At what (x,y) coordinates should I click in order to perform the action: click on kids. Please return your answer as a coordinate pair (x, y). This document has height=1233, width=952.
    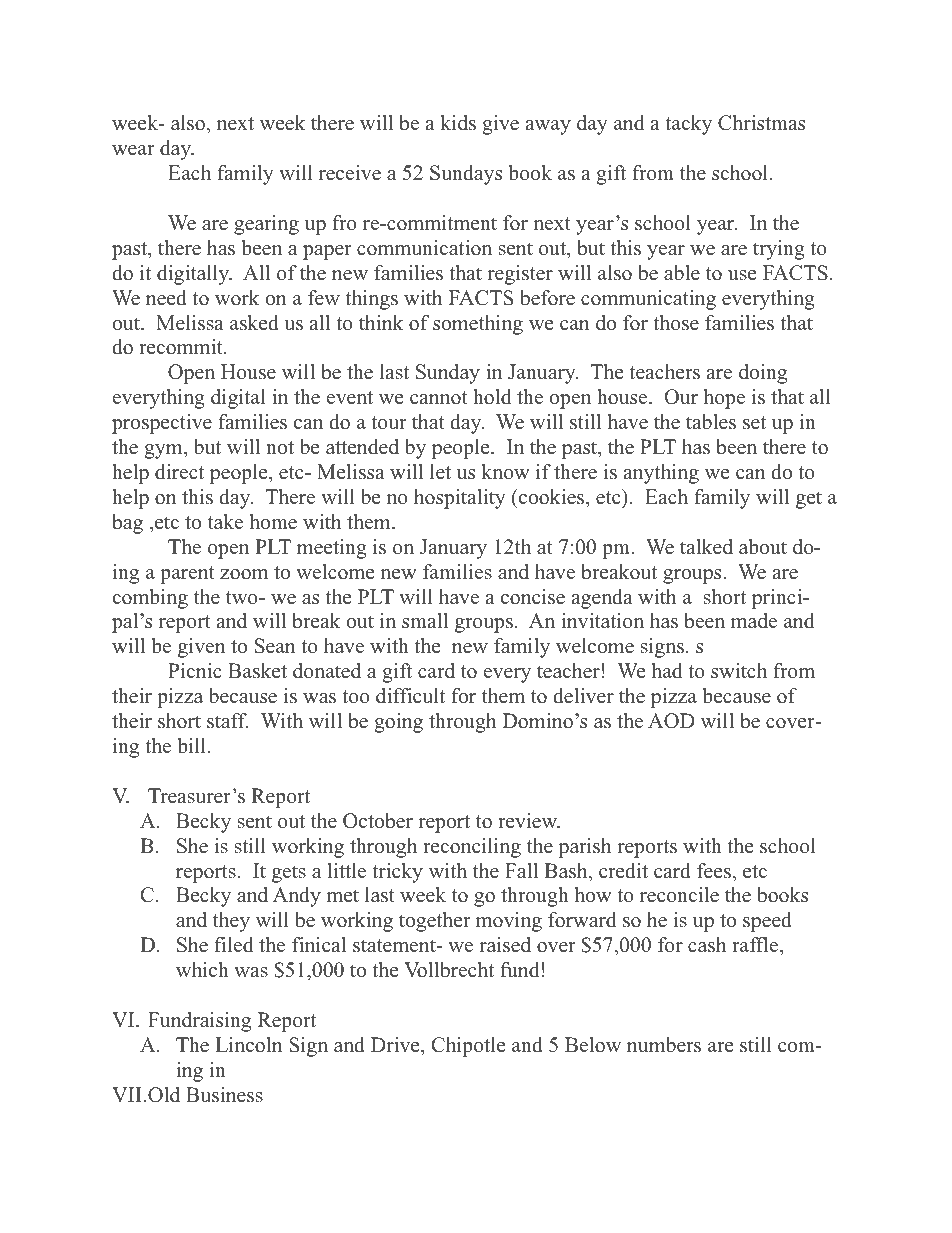
    Looking at the image, I should click on (458, 123).
